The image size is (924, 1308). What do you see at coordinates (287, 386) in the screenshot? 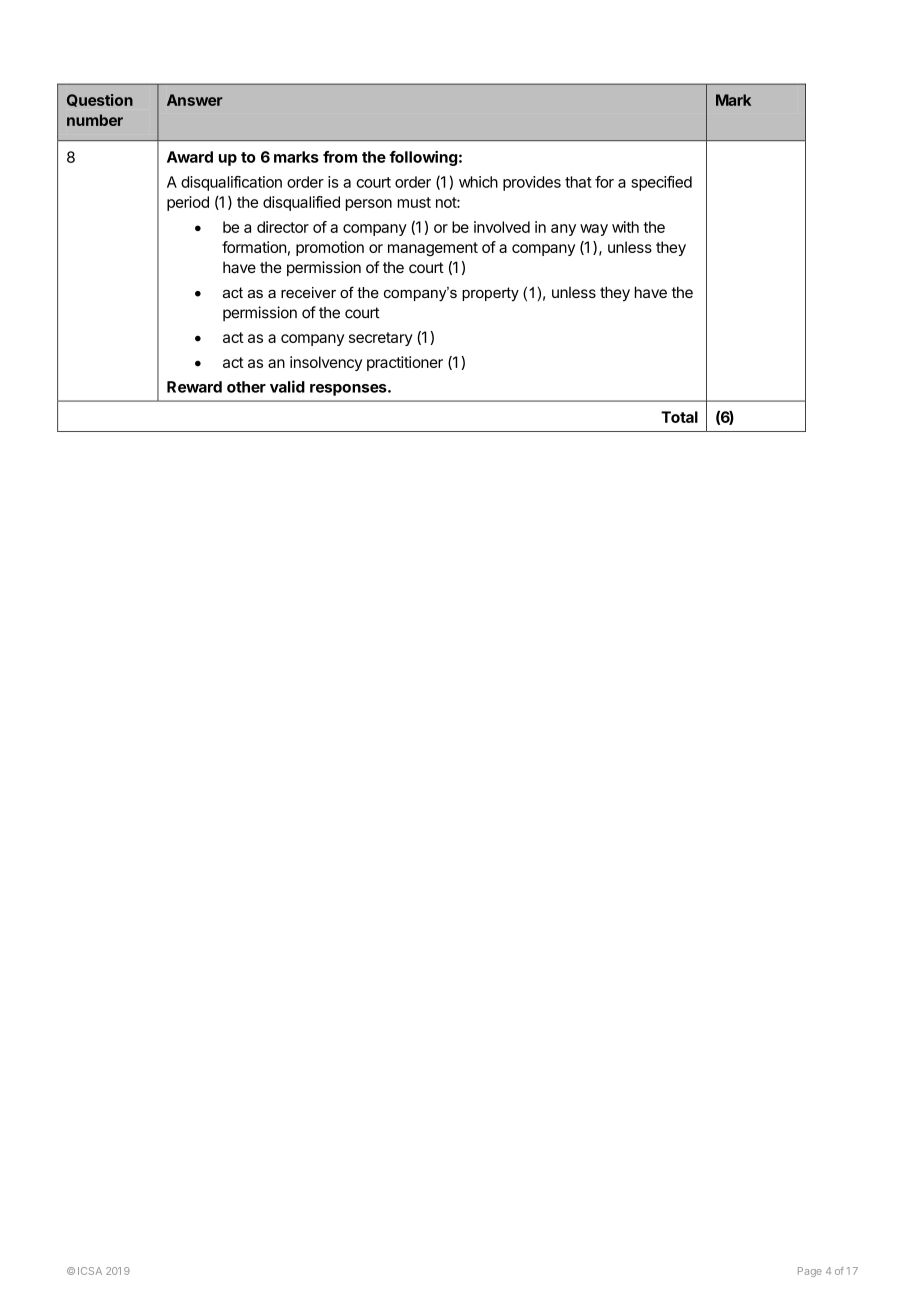
I see `valid` at bounding box center [287, 386].
